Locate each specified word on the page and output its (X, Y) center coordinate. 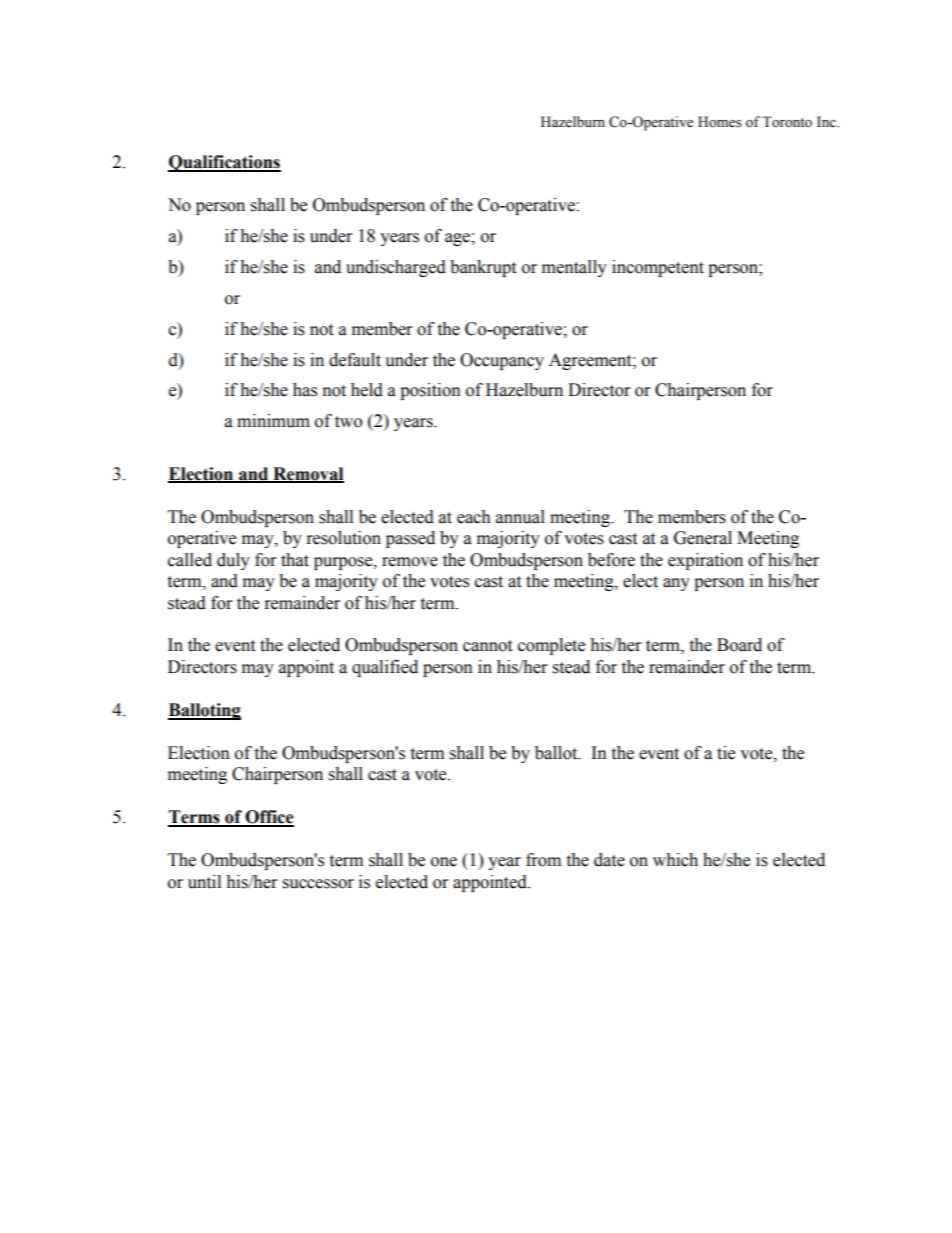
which (675, 860)
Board (739, 645)
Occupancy (502, 361)
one (444, 862)
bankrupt (483, 268)
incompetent (658, 268)
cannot (487, 646)
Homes (719, 122)
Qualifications (224, 163)
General (703, 538)
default (355, 360)
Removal (307, 474)
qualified (385, 668)
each (474, 517)
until (204, 882)
